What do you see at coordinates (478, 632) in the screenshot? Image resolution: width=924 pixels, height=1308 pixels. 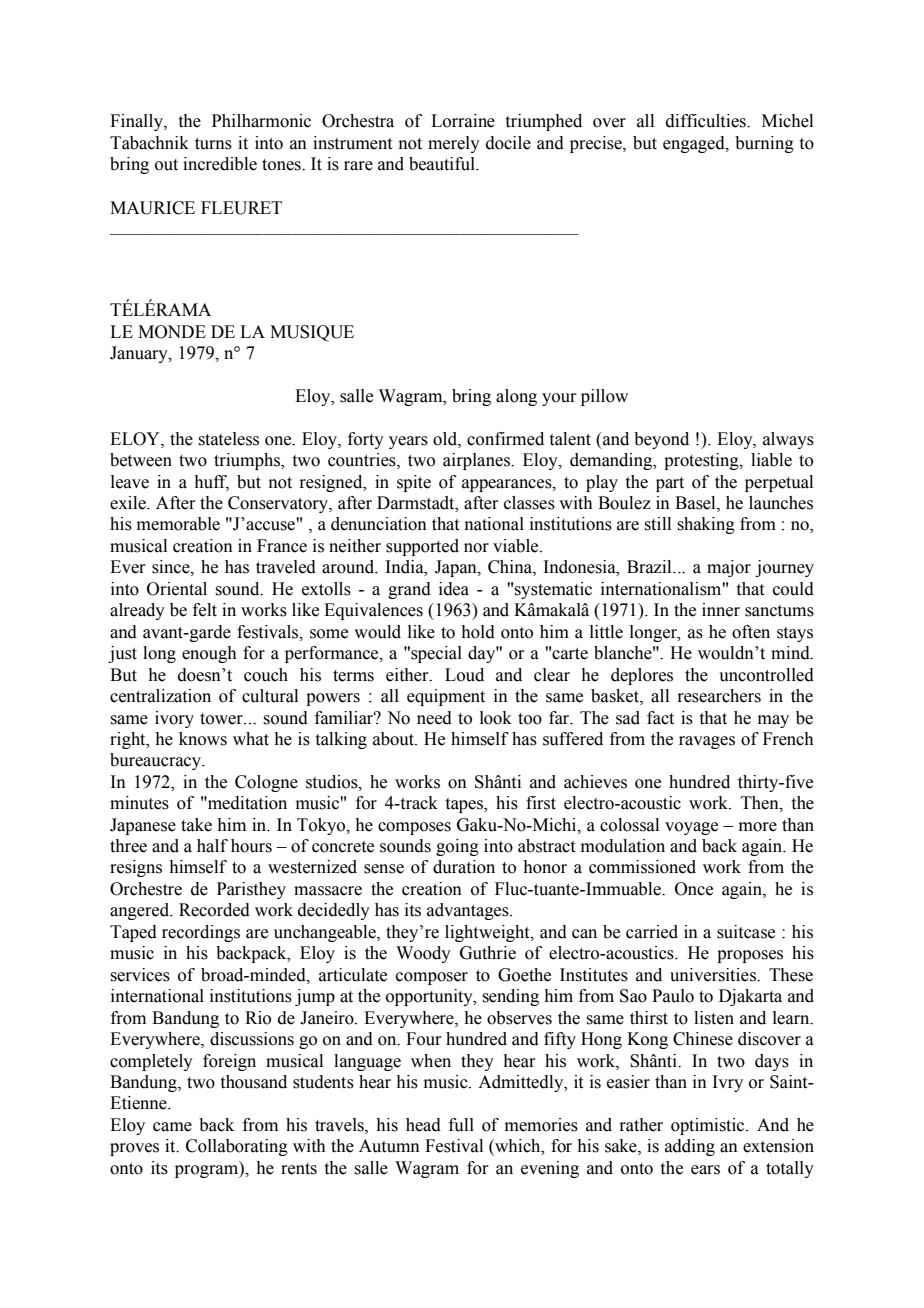 I see `hold` at bounding box center [478, 632].
